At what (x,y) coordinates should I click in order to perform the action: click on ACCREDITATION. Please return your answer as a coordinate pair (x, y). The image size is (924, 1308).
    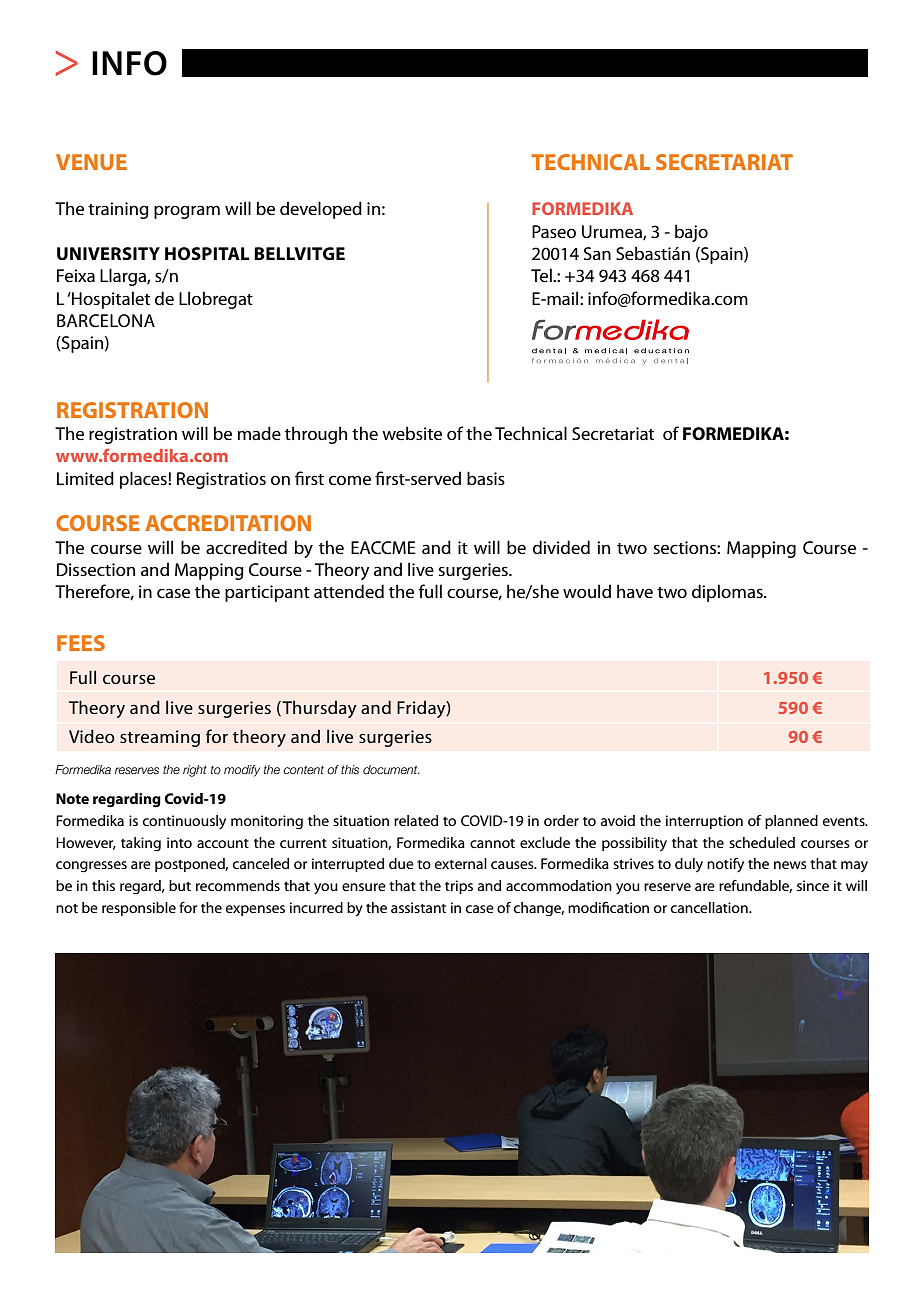
    Looking at the image, I should click on (228, 523).
